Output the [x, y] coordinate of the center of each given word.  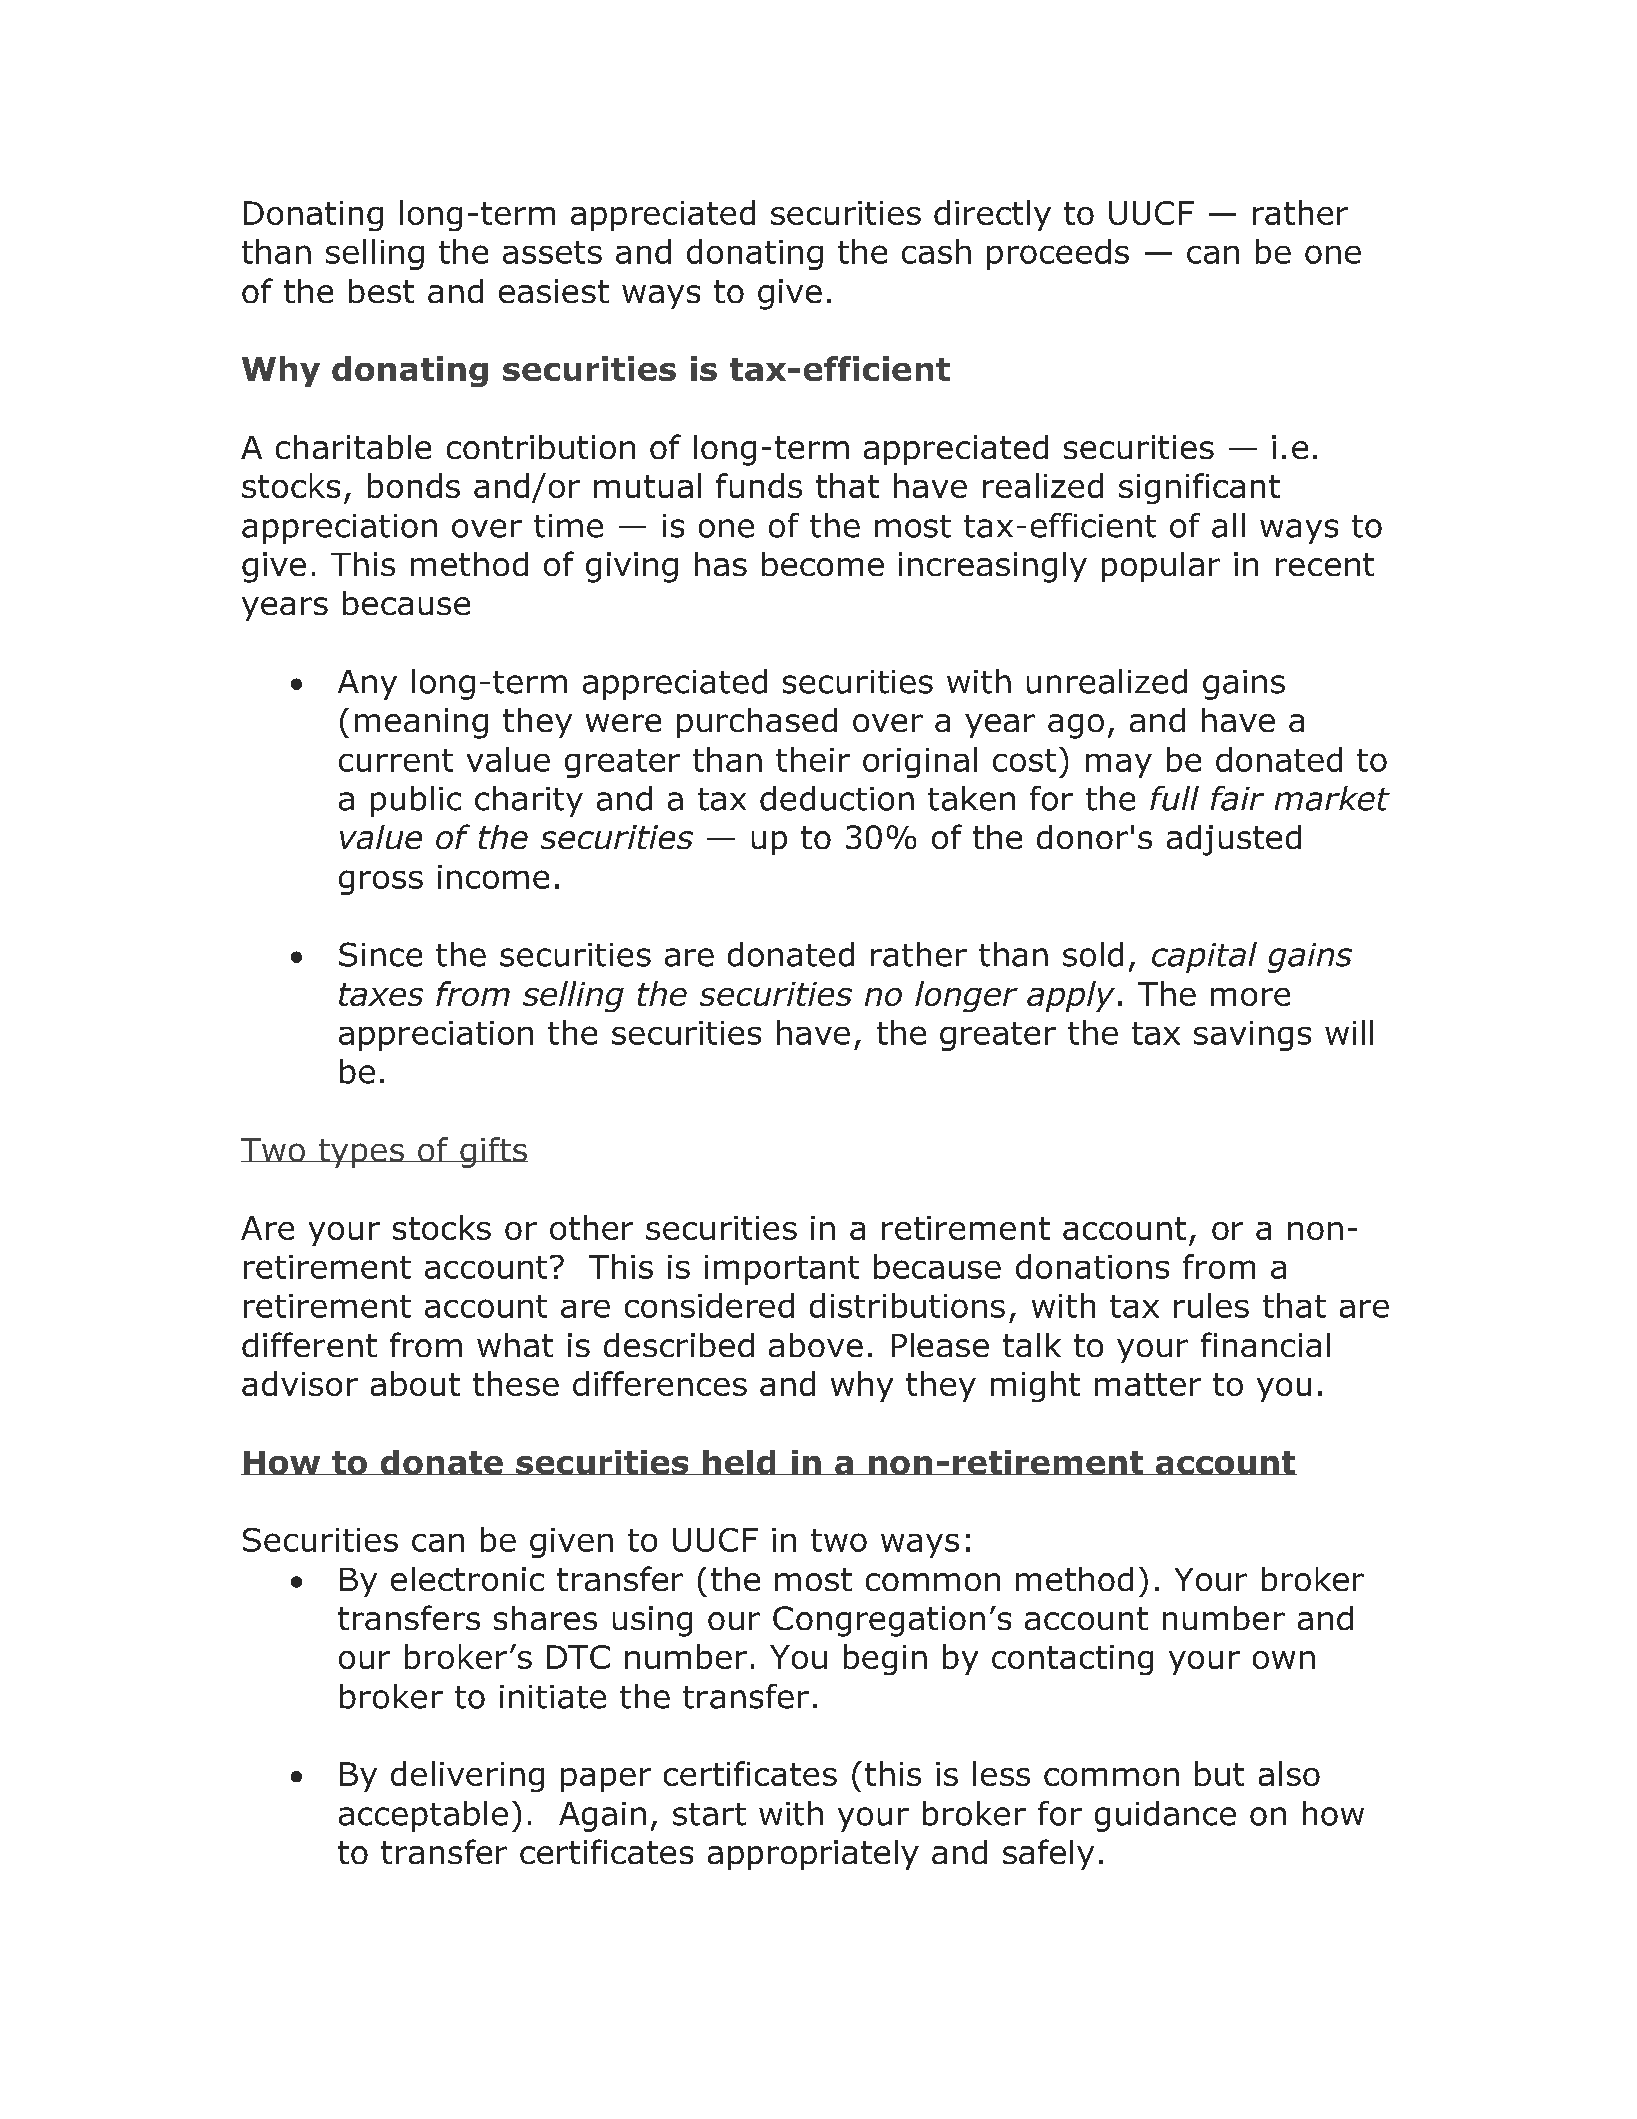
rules [1211, 1305]
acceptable [423, 1816]
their [813, 759]
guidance [1165, 1816]
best [381, 291]
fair [1237, 798]
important [782, 1270]
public [416, 801]
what [515, 1345]
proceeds [1058, 254]
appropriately [813, 1855]
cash [936, 251]
